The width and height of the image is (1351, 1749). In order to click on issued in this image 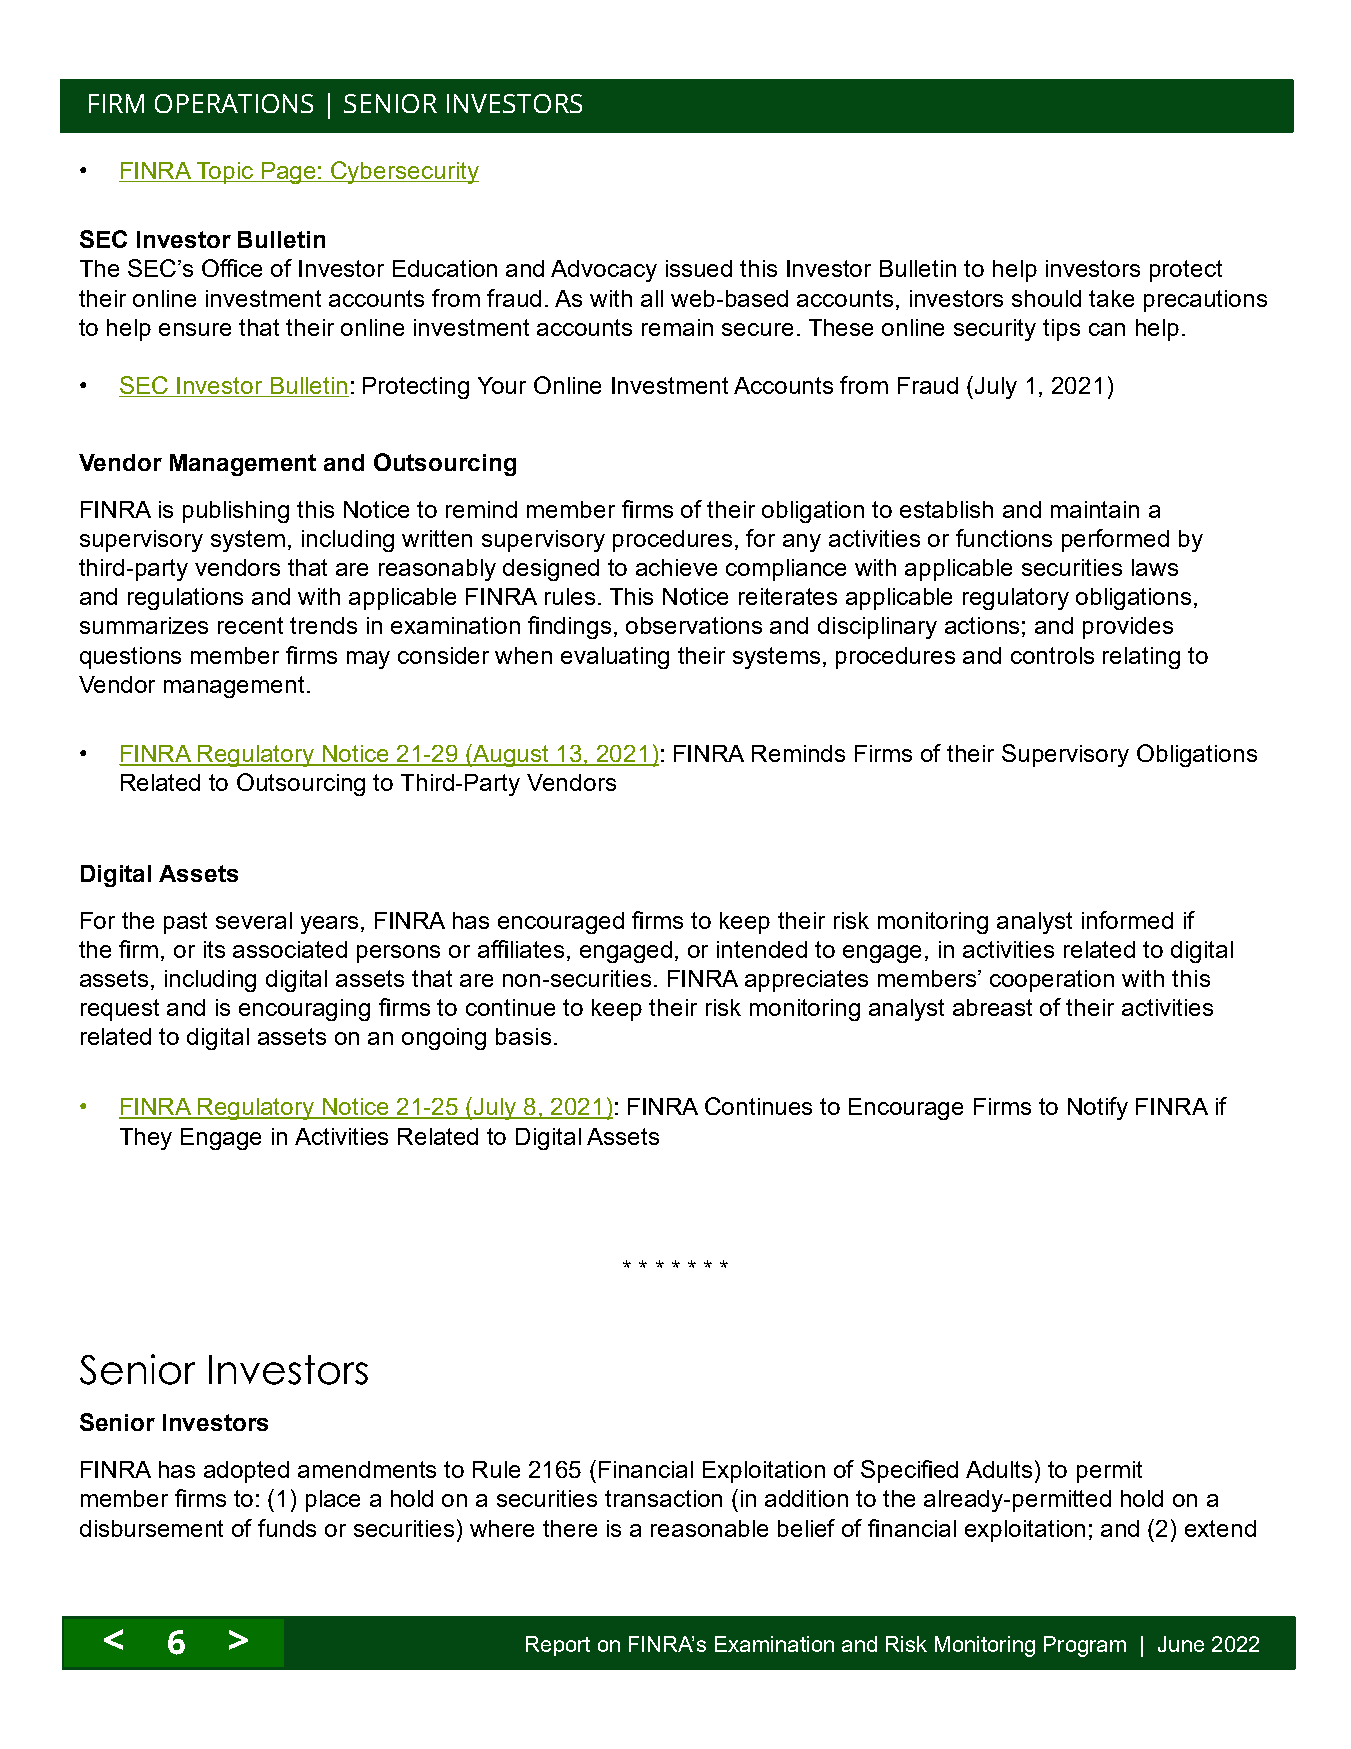, I will do `click(699, 268)`.
